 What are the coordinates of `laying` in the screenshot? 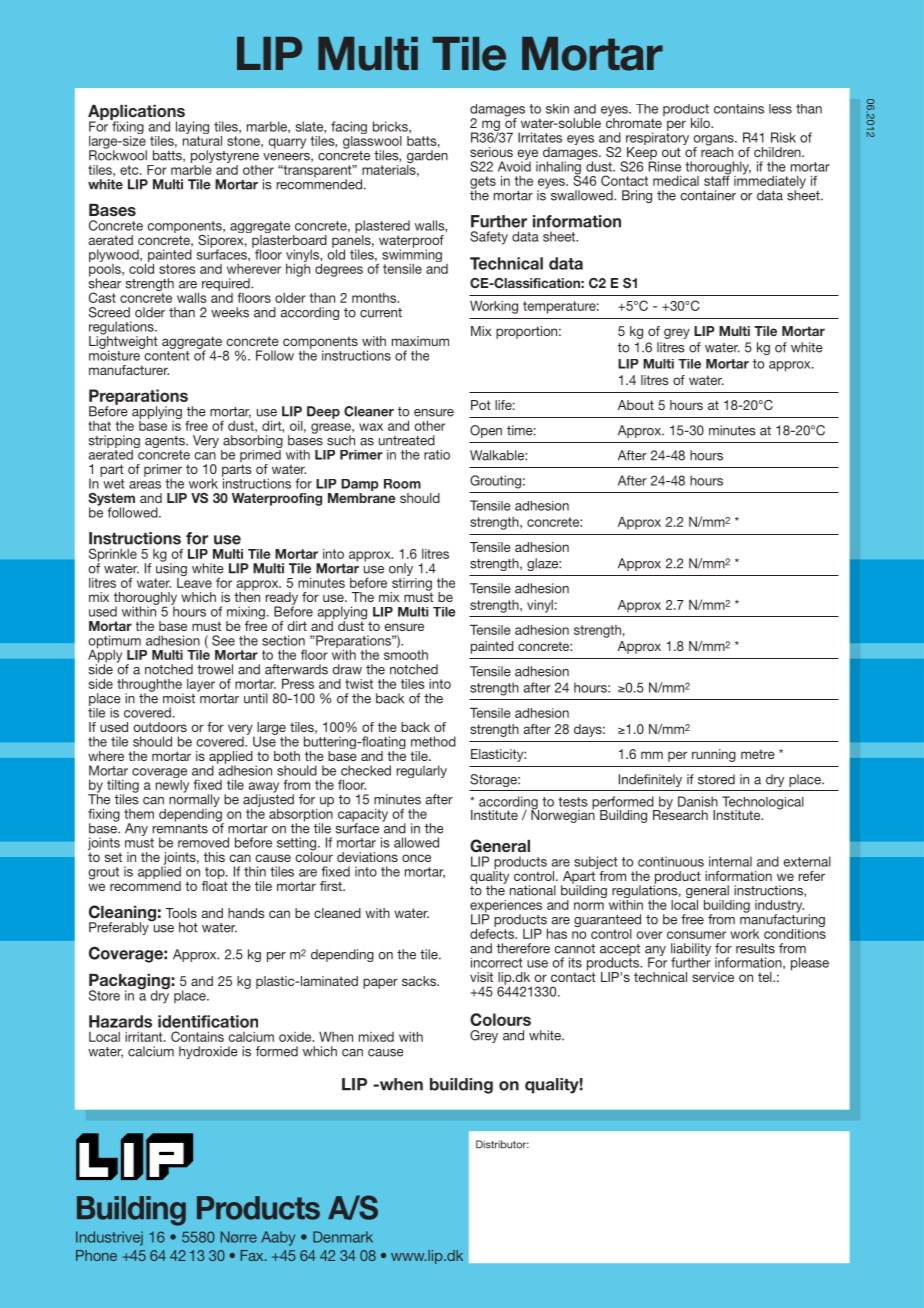 It's located at (192, 129).
